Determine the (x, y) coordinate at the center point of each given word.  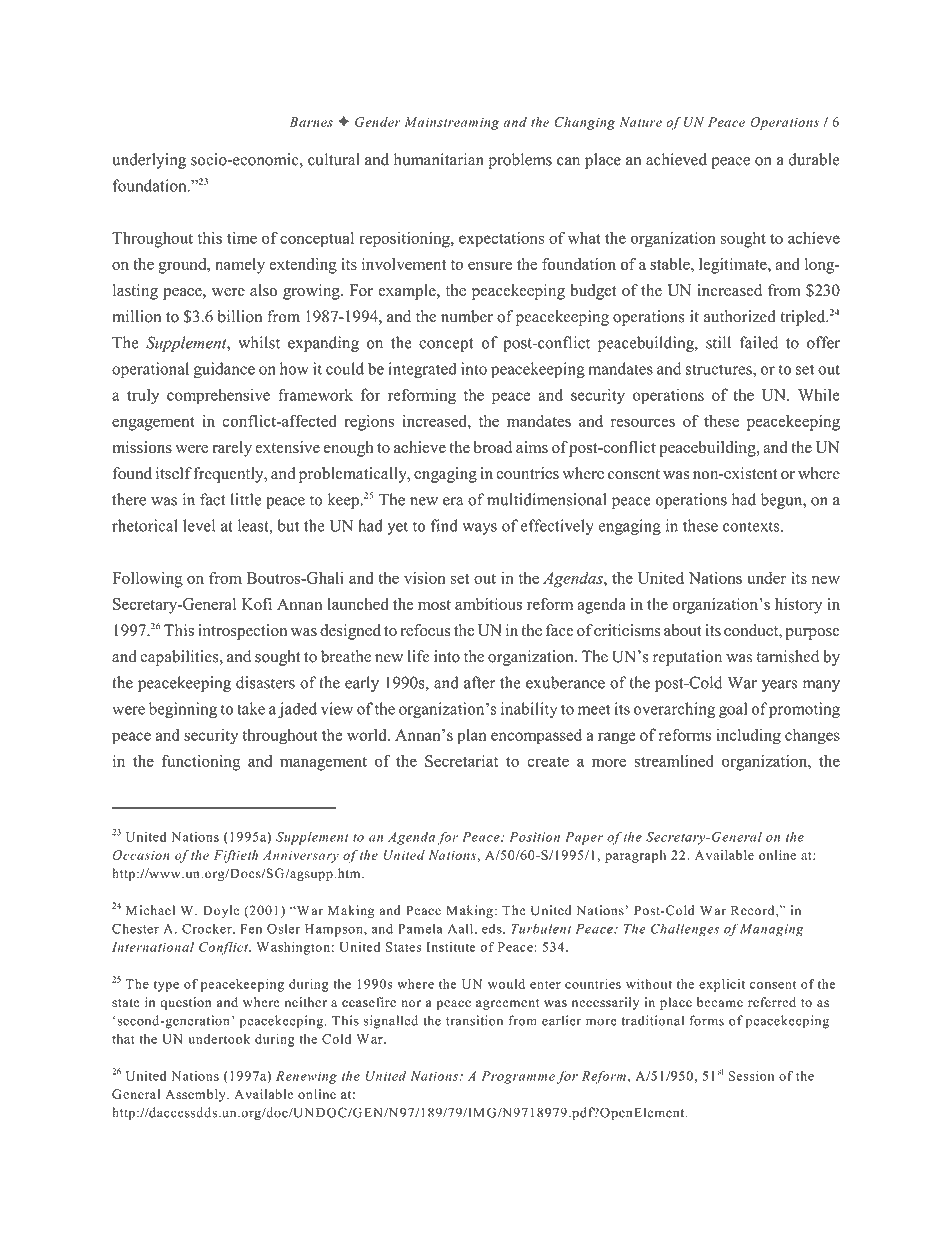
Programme (518, 1077)
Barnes (311, 122)
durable (814, 159)
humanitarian (439, 159)
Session (751, 1076)
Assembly (196, 1095)
